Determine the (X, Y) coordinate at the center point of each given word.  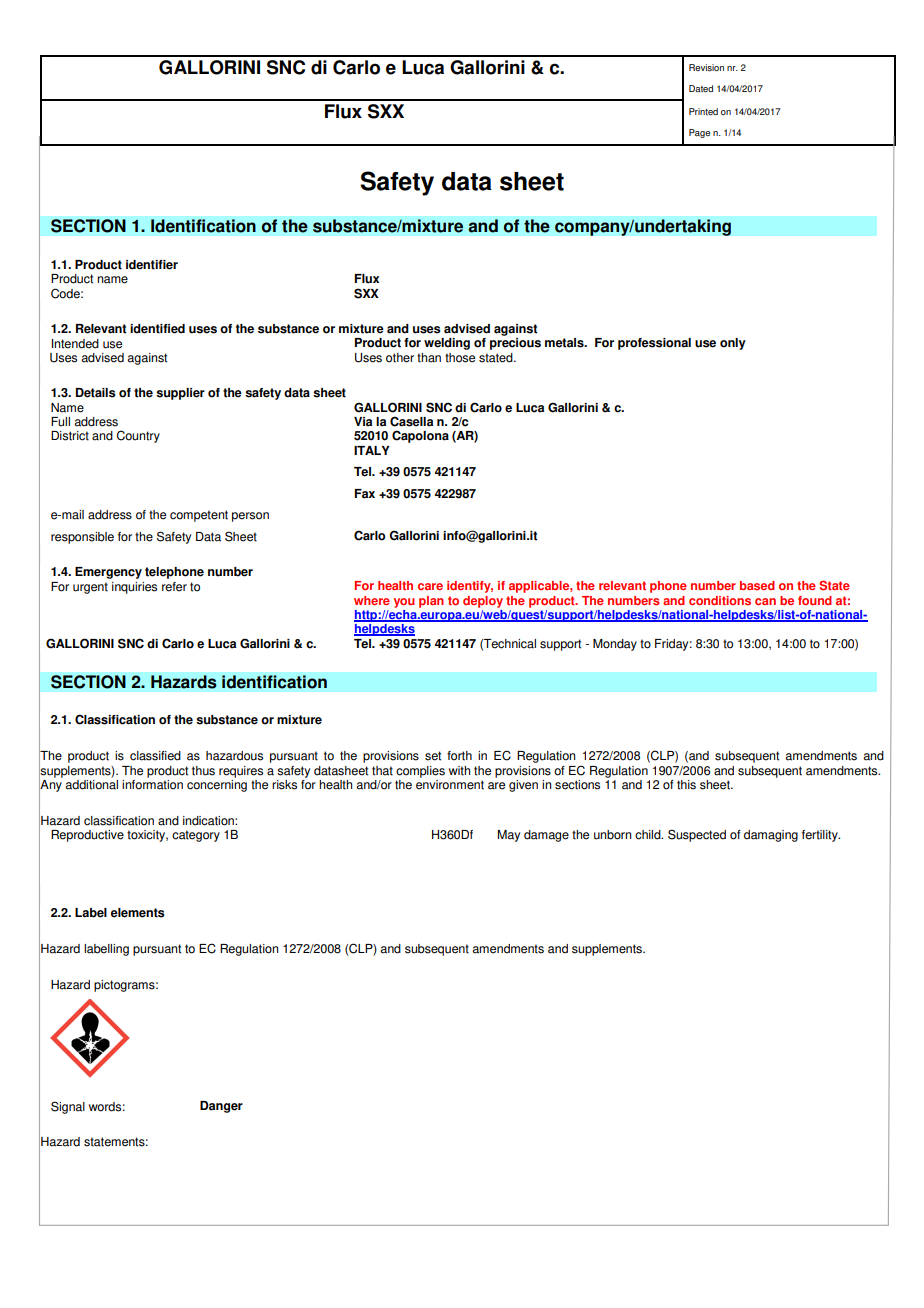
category (196, 836)
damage (546, 836)
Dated (701, 88)
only (733, 344)
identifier (152, 265)
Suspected (697, 835)
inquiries (134, 588)
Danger (221, 1107)
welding (447, 344)
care (430, 586)
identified (157, 329)
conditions (720, 600)
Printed (703, 111)
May (509, 836)
